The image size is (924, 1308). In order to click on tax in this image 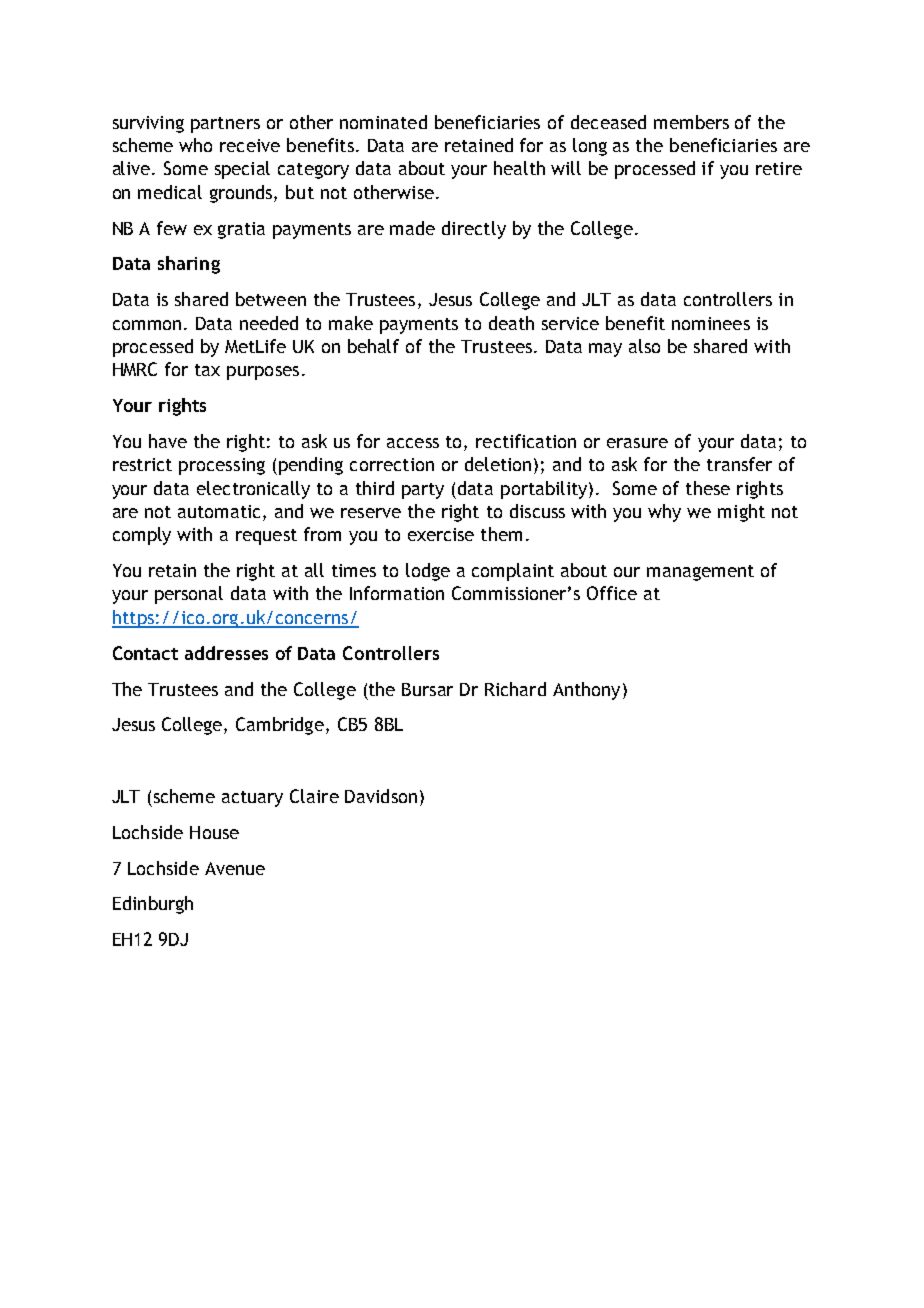, I will do `click(207, 370)`.
